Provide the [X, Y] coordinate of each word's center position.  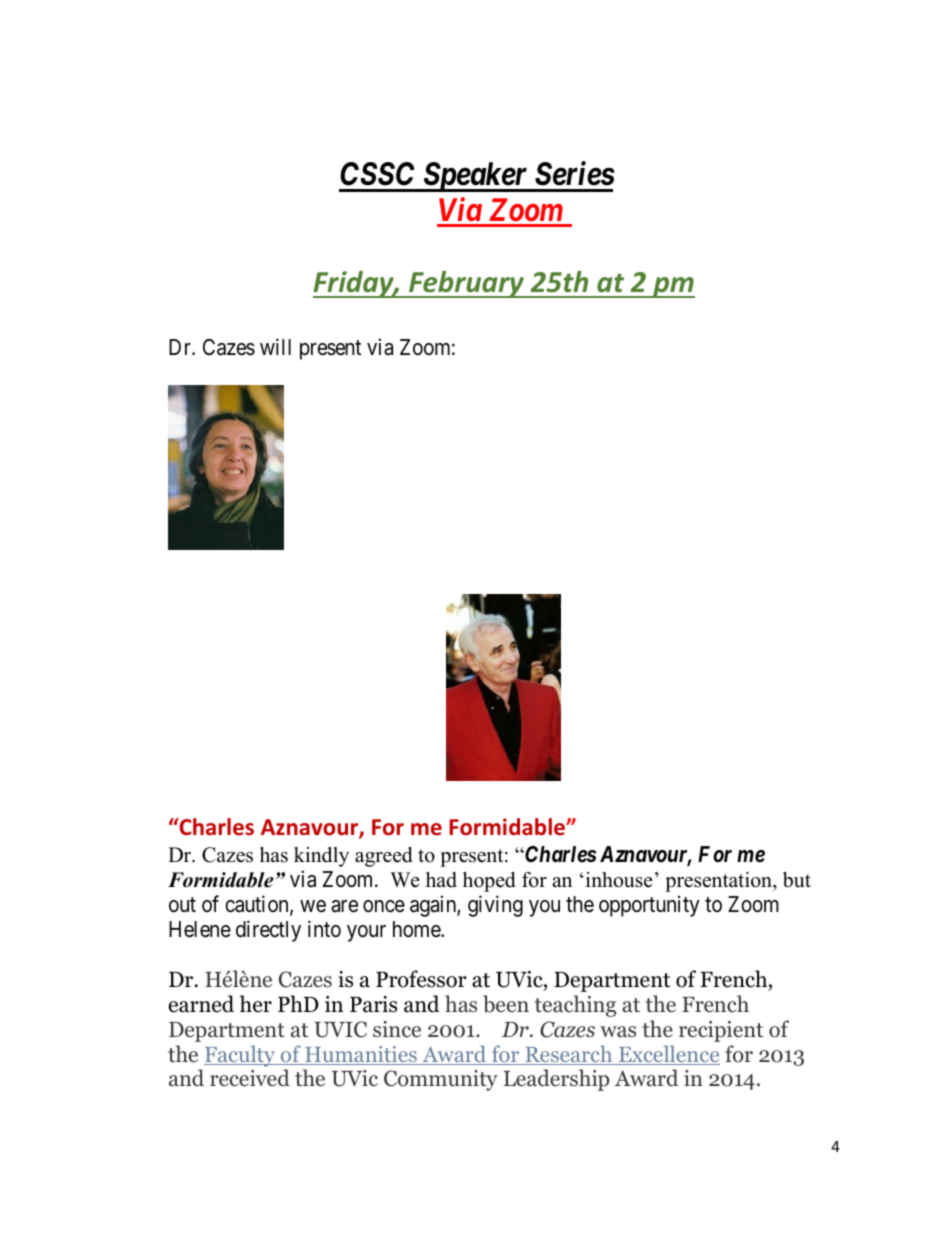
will [275, 346]
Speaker [475, 177]
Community [441, 1080]
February [467, 284]
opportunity [649, 906]
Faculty [241, 1056]
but [797, 880]
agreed [383, 857]
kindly [321, 857]
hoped [489, 882]
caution [258, 905]
